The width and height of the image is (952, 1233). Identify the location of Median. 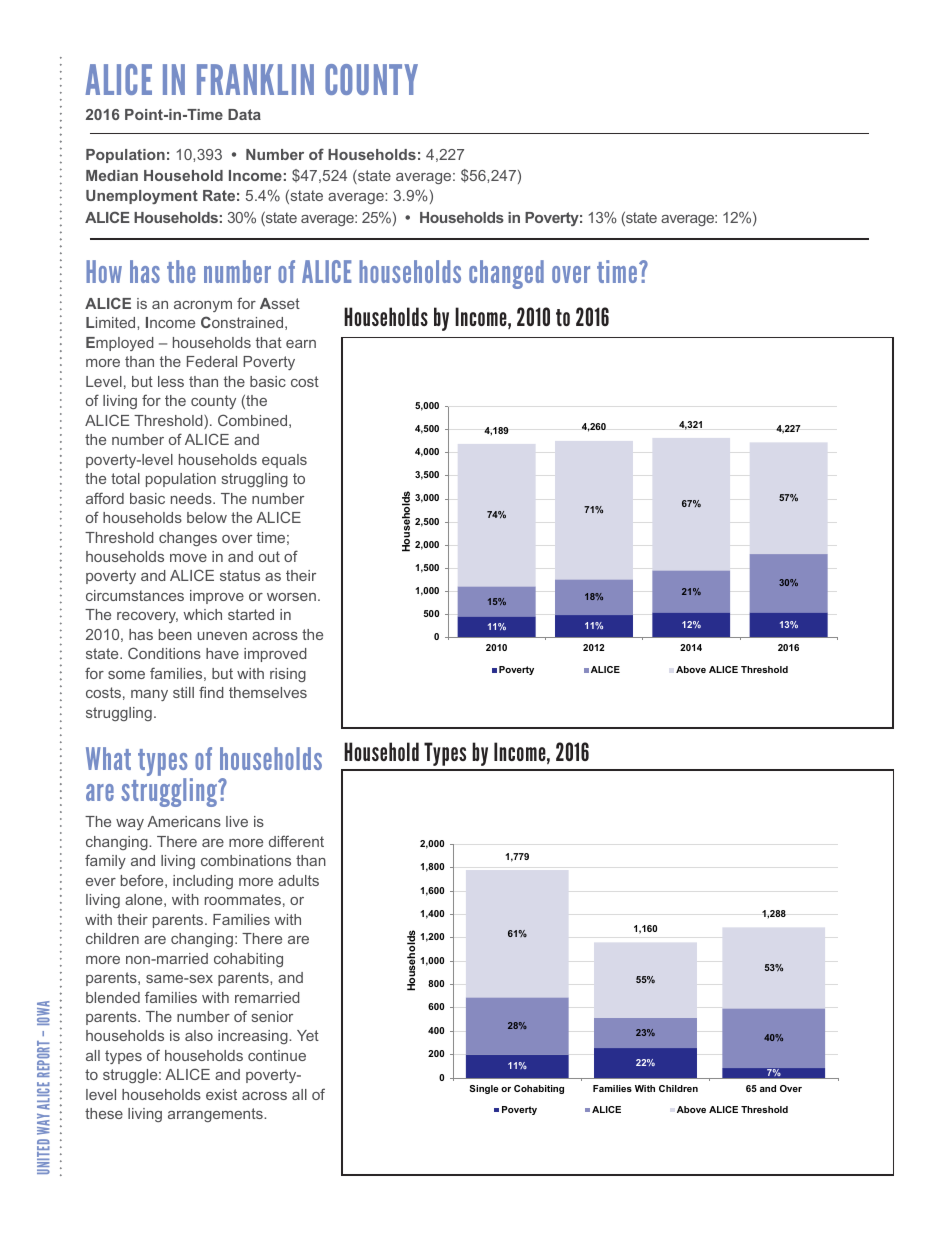
(112, 175).
